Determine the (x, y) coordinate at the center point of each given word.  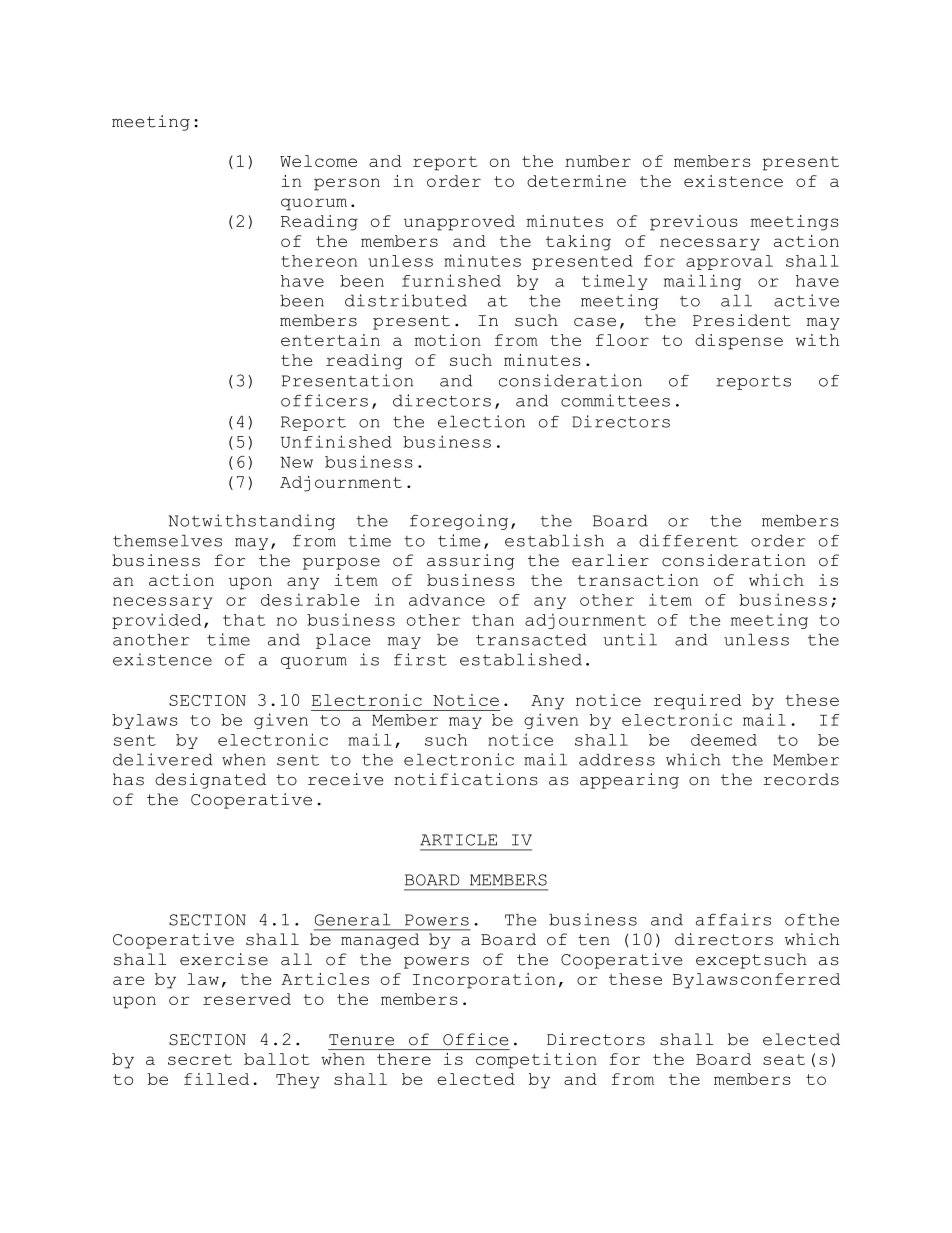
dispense (739, 342)
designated (210, 781)
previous (694, 223)
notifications (466, 779)
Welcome (318, 161)
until (630, 639)
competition (536, 1061)
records (801, 779)
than (493, 620)
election (481, 421)
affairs (733, 919)
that (244, 620)
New (296, 462)
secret (200, 1059)
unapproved (459, 223)
